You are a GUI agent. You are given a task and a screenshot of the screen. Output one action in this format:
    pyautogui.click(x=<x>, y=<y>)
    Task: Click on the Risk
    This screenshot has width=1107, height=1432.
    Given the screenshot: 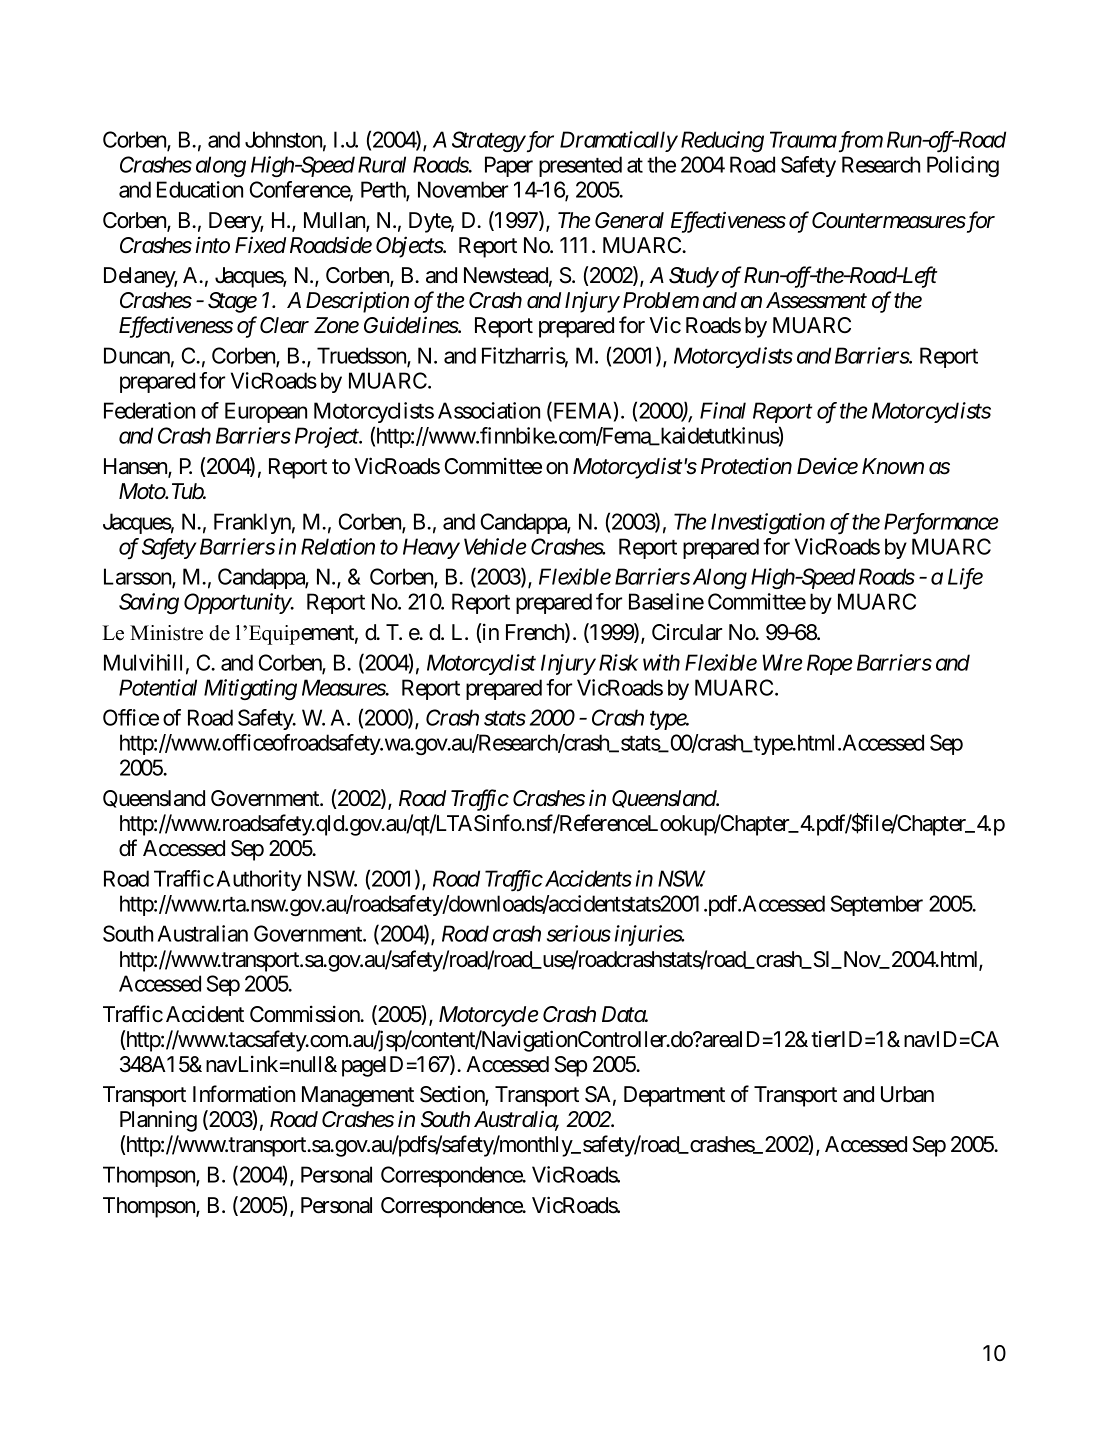 What is the action you would take?
    pyautogui.click(x=618, y=662)
